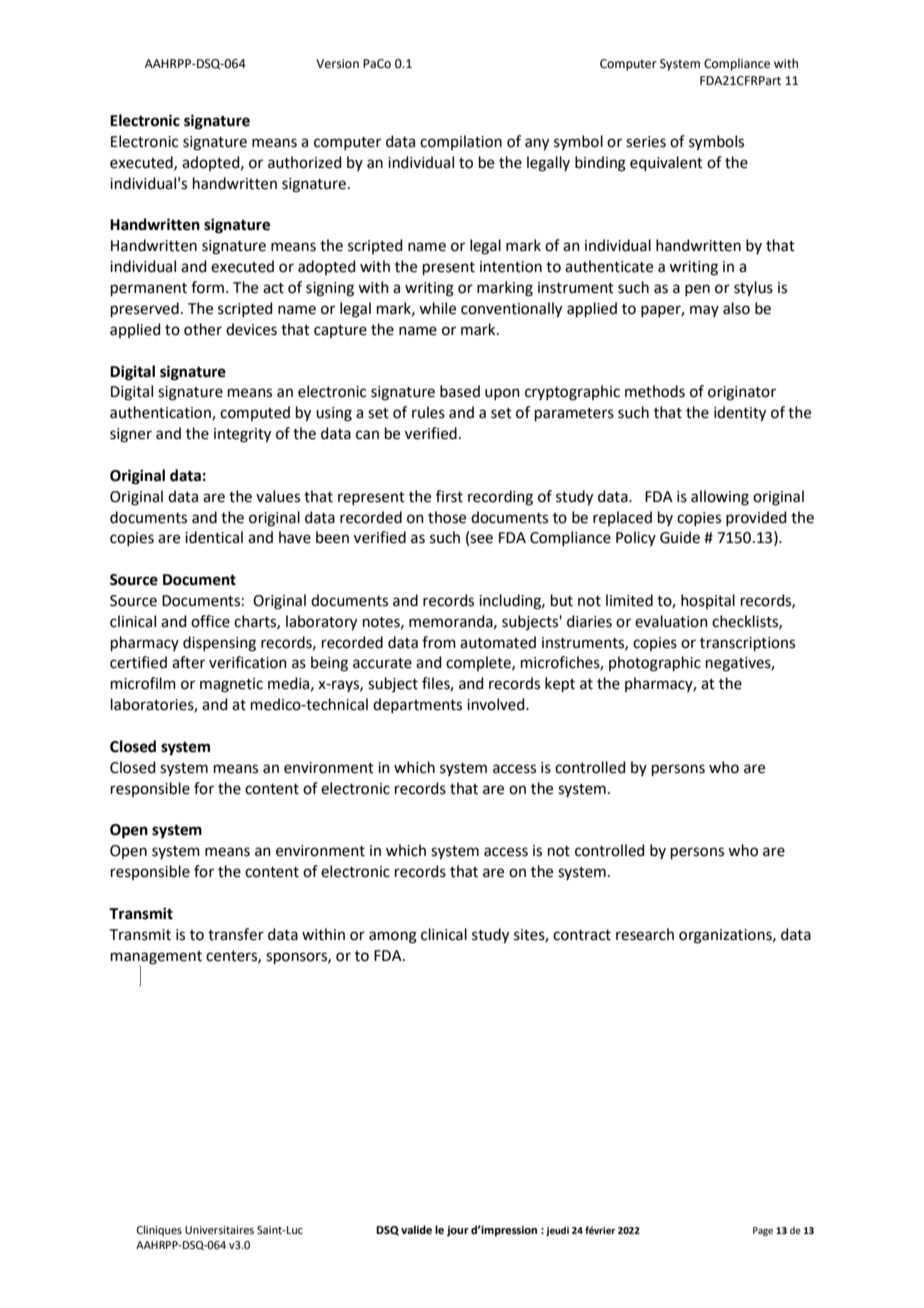  I want to click on authorized, so click(305, 162).
